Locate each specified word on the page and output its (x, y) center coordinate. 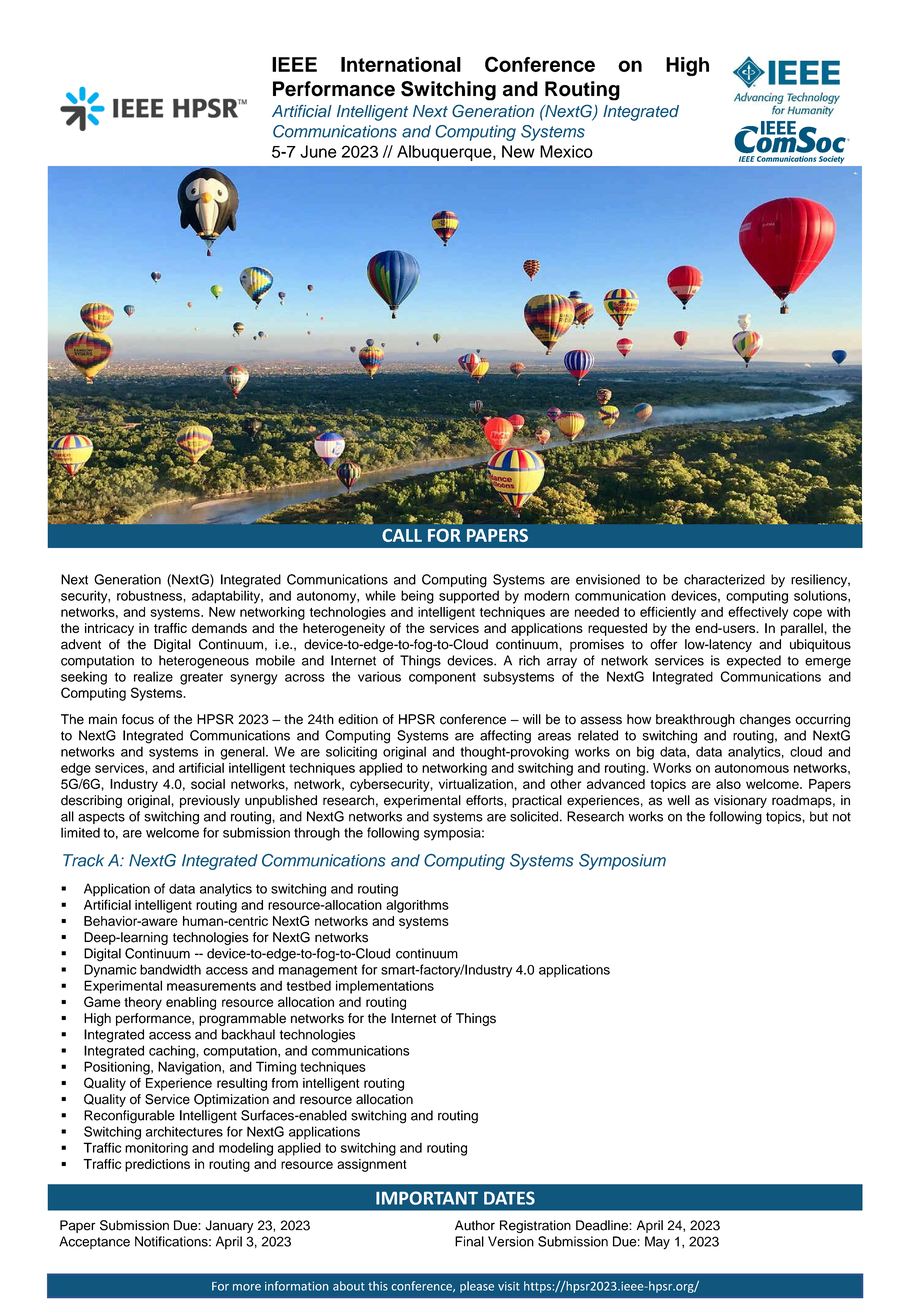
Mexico (566, 151)
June (318, 151)
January (230, 1226)
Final (469, 1241)
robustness (150, 595)
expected (754, 661)
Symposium (622, 862)
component (442, 678)
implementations (385, 987)
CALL (402, 535)
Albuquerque (445, 153)
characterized (724, 579)
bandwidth (170, 969)
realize (153, 676)
